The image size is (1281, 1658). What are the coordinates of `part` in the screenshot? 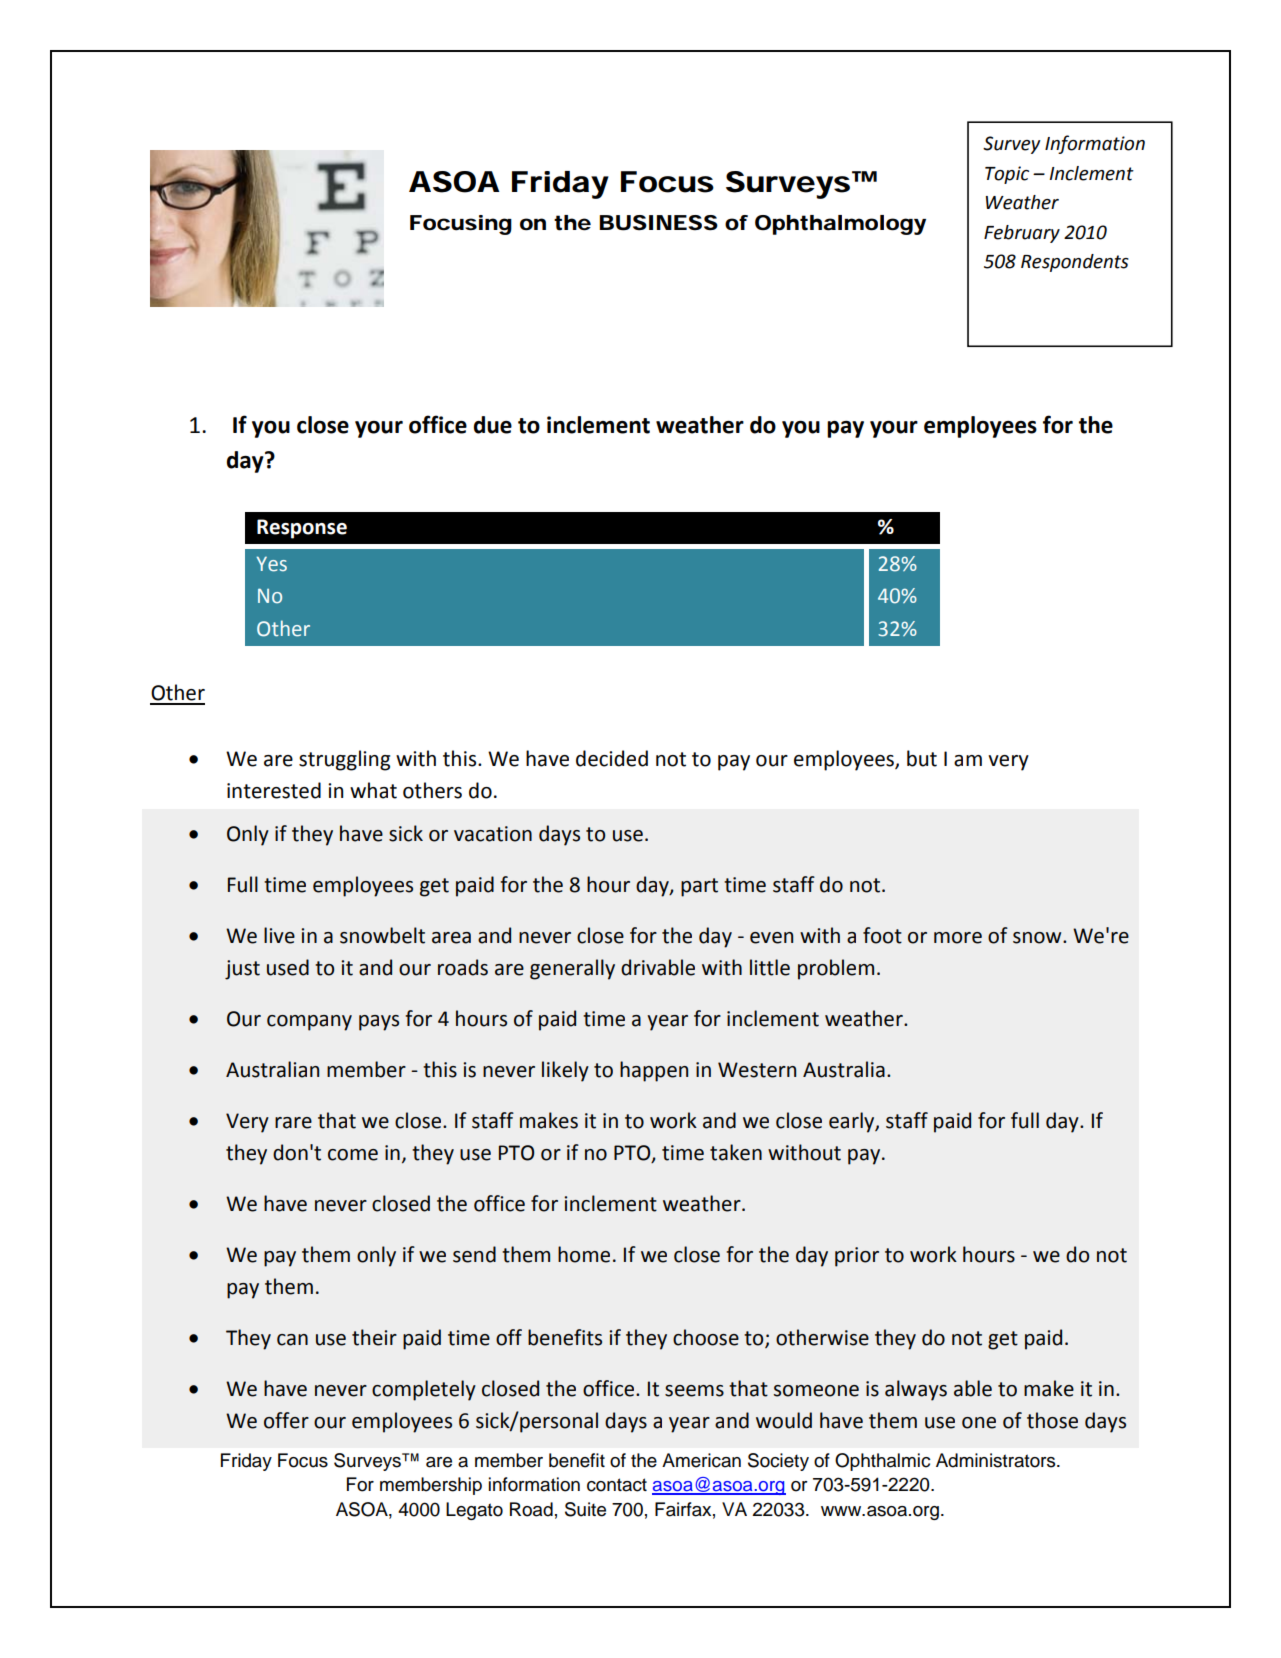 It's located at (699, 887).
